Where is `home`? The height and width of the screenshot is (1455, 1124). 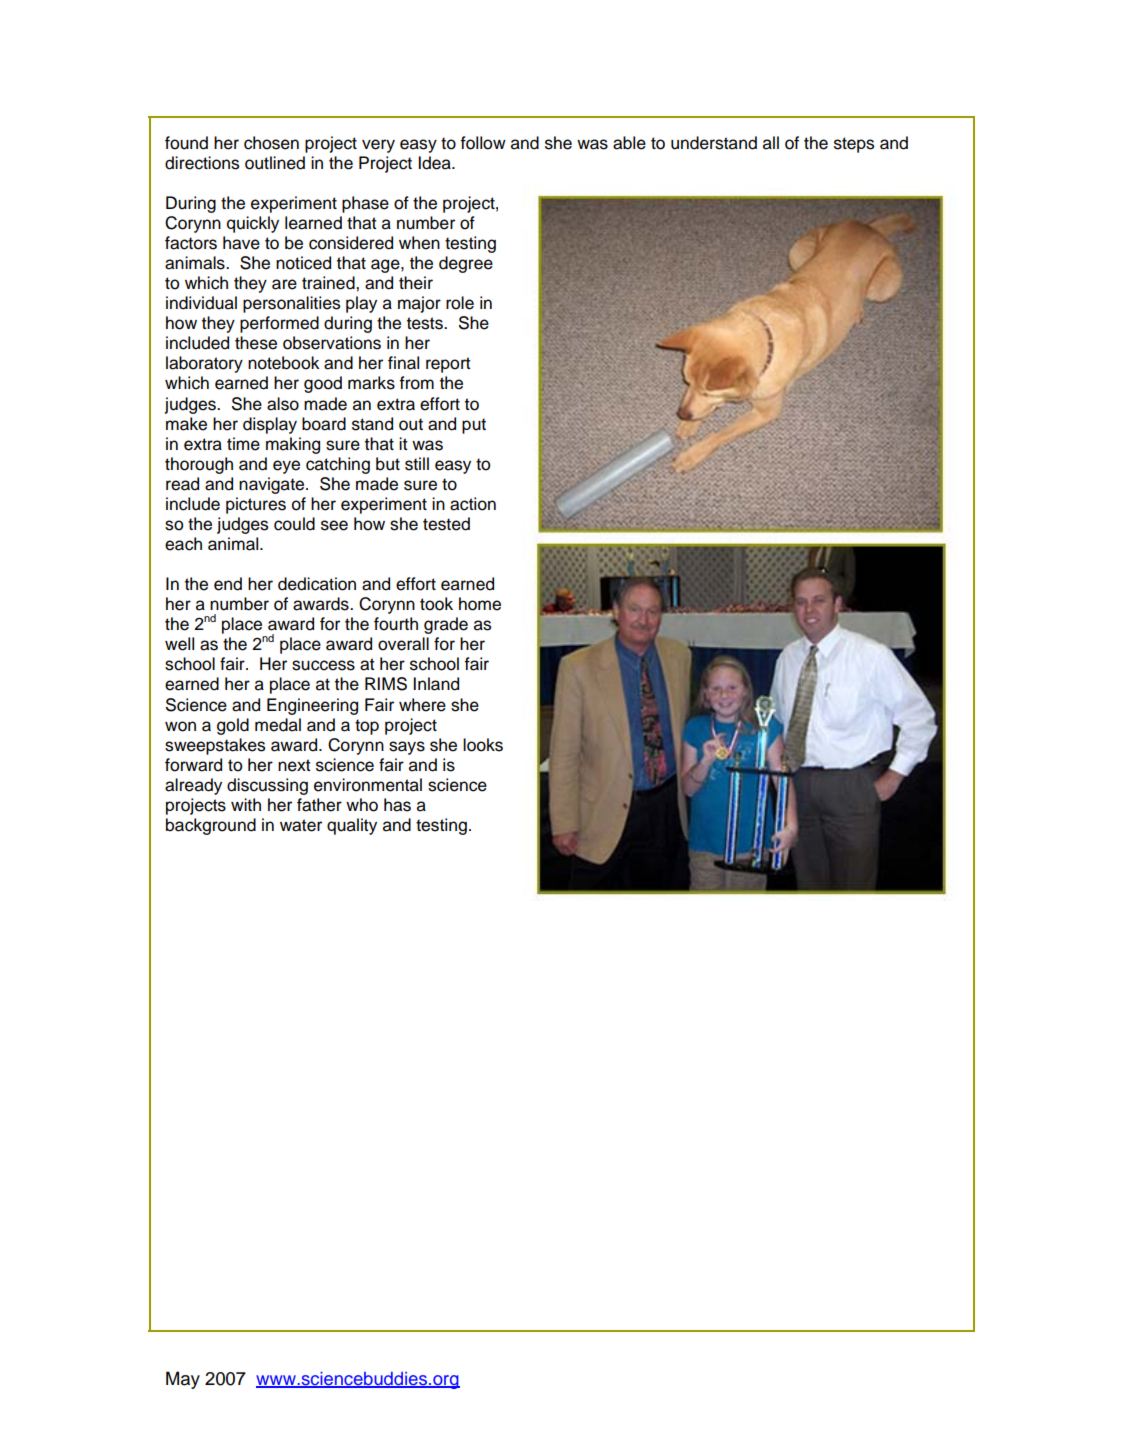 home is located at coordinates (480, 604).
